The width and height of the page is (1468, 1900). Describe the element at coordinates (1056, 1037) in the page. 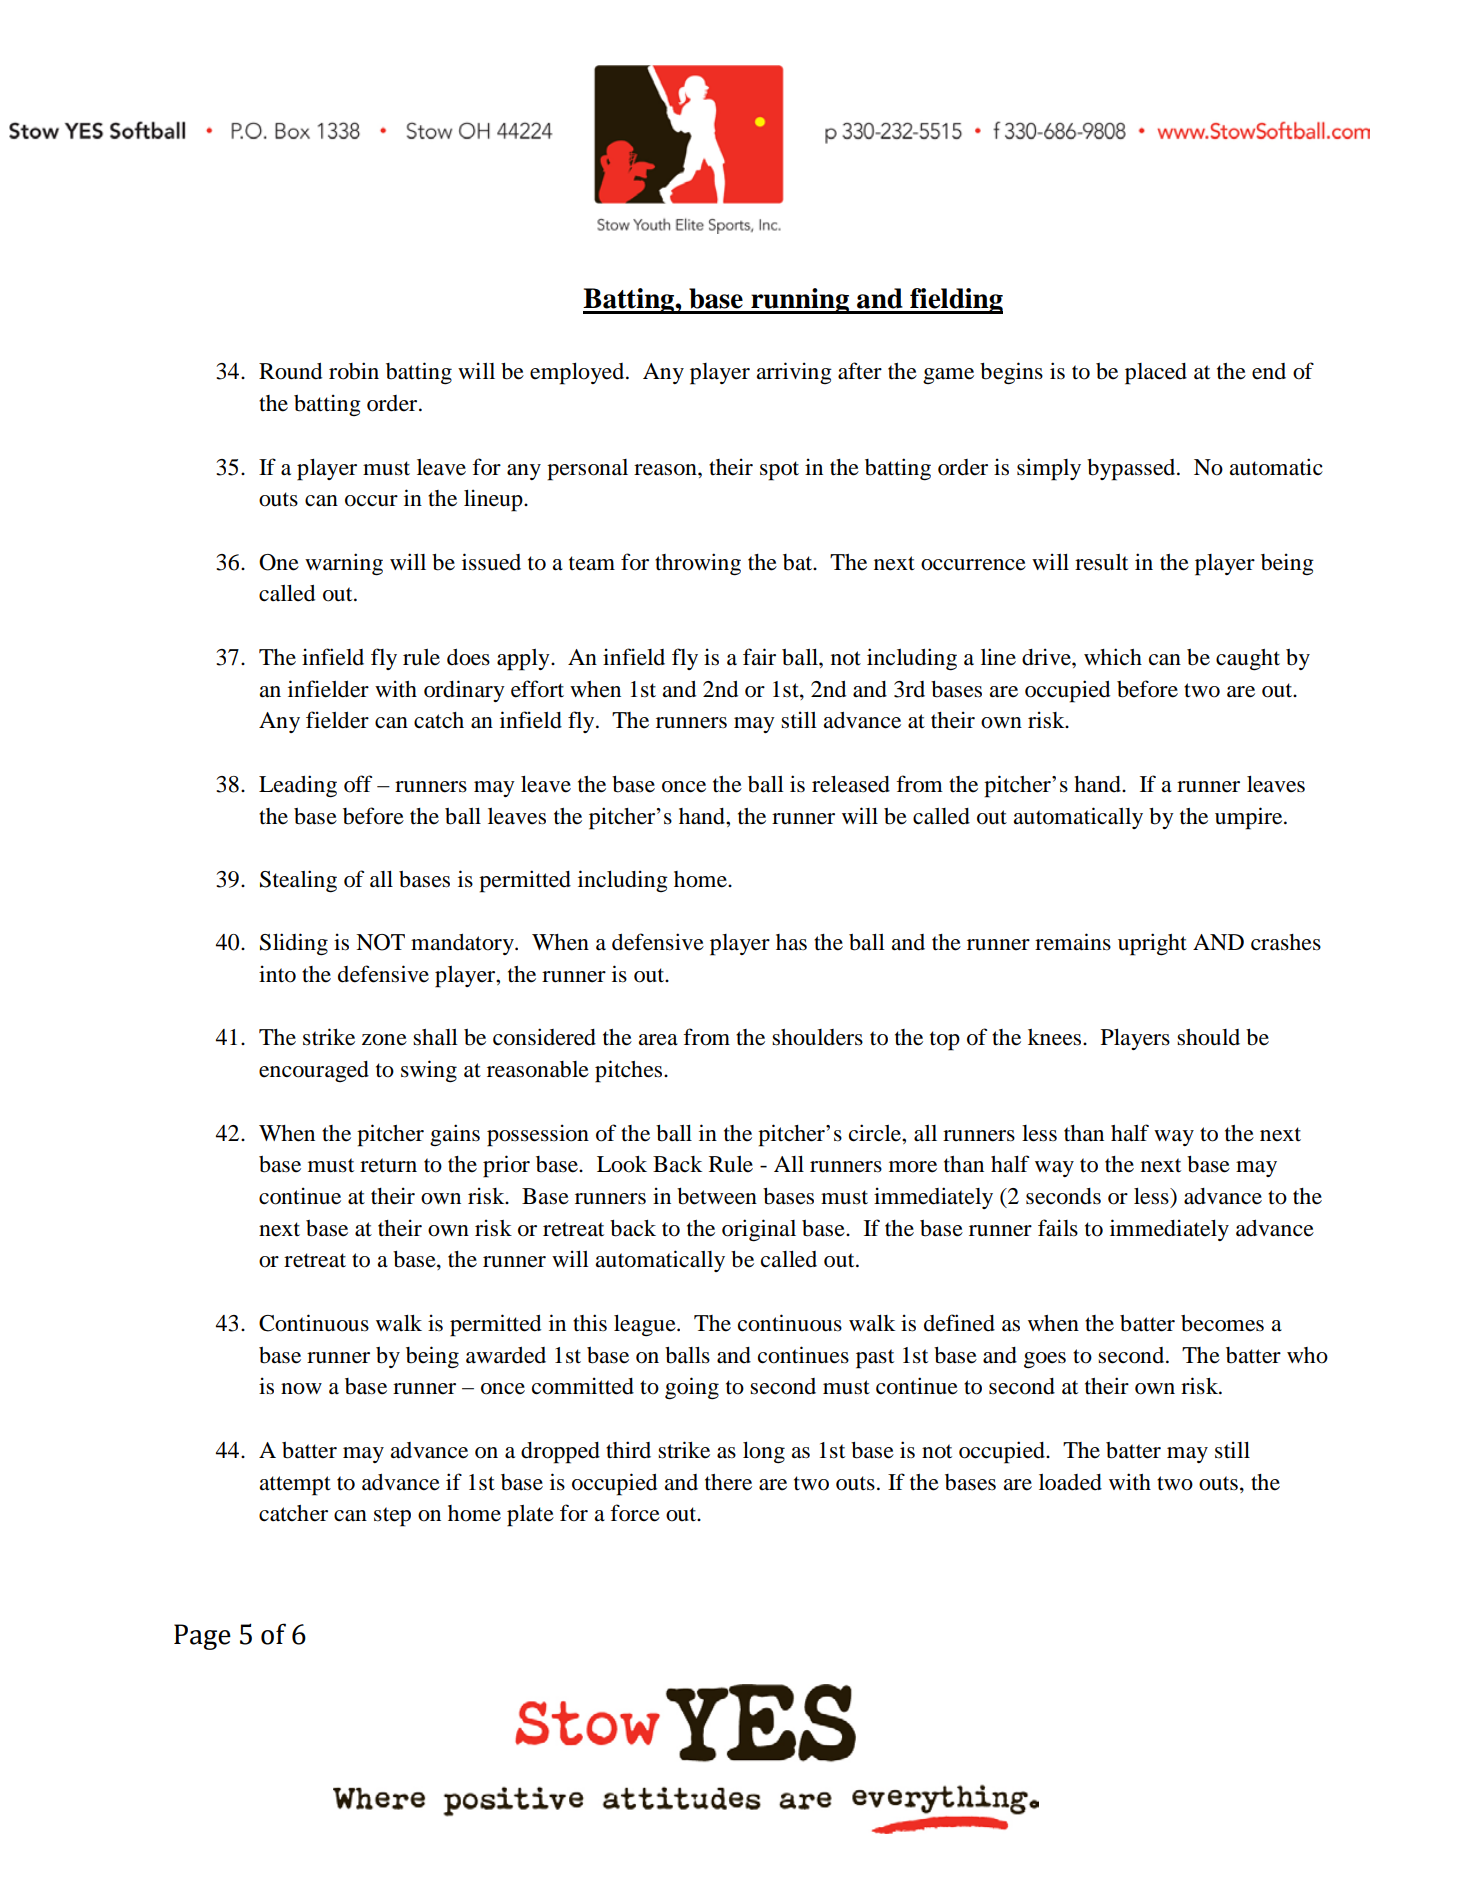

I see `knees` at that location.
